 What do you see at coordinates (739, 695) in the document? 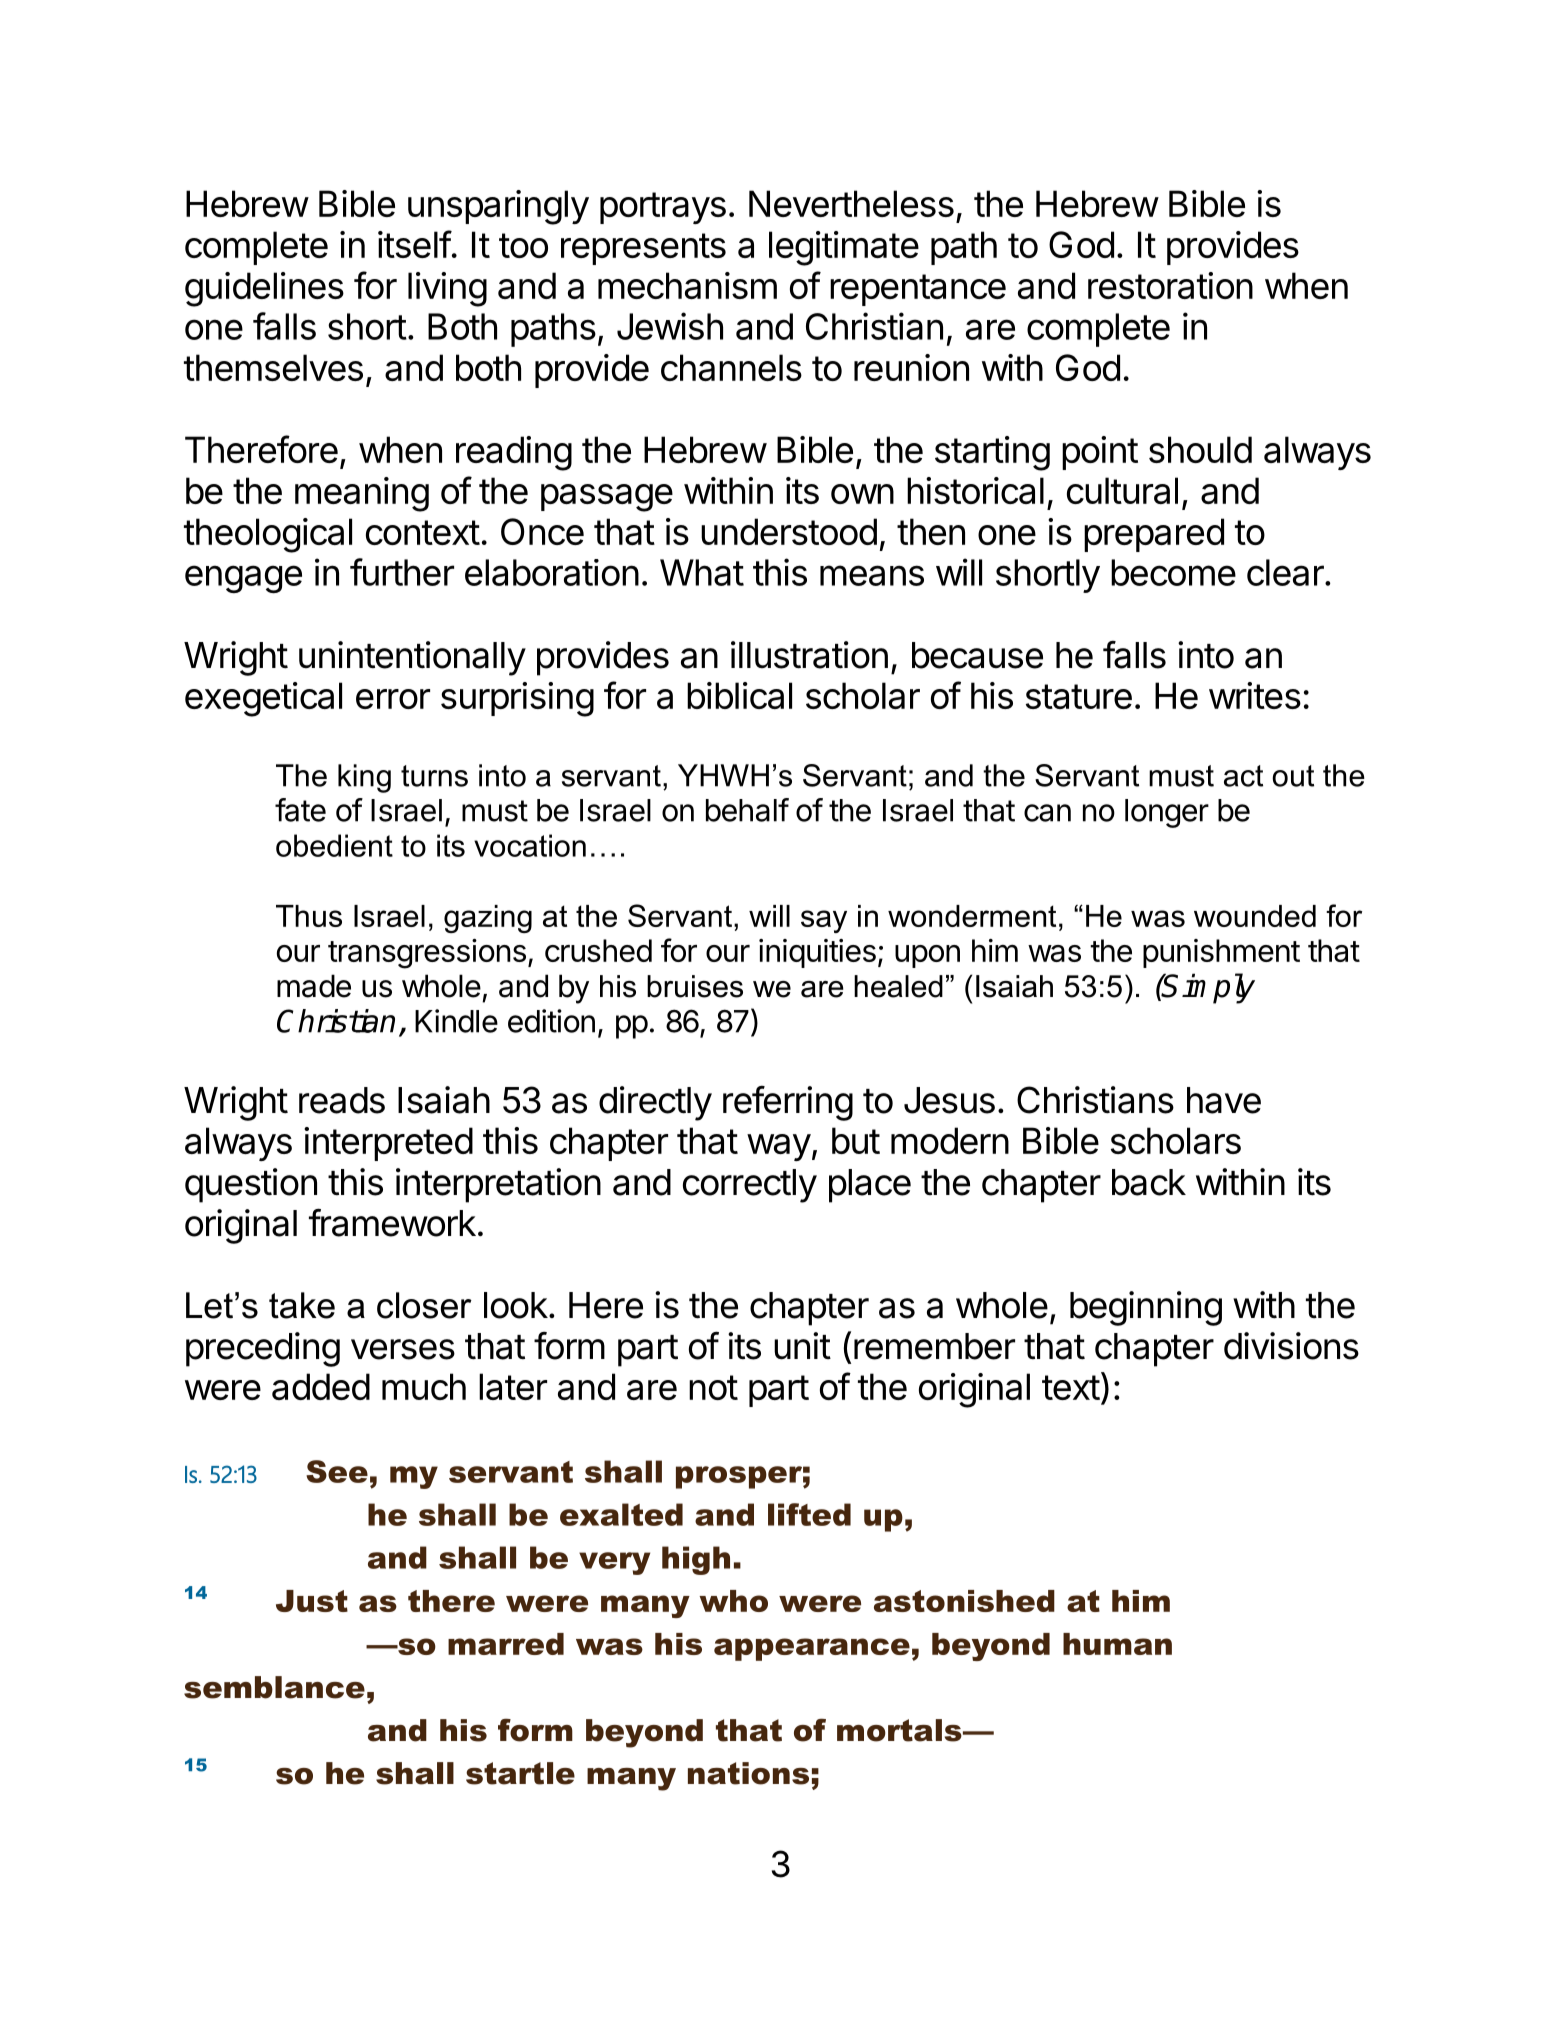
I see `biblical` at bounding box center [739, 695].
